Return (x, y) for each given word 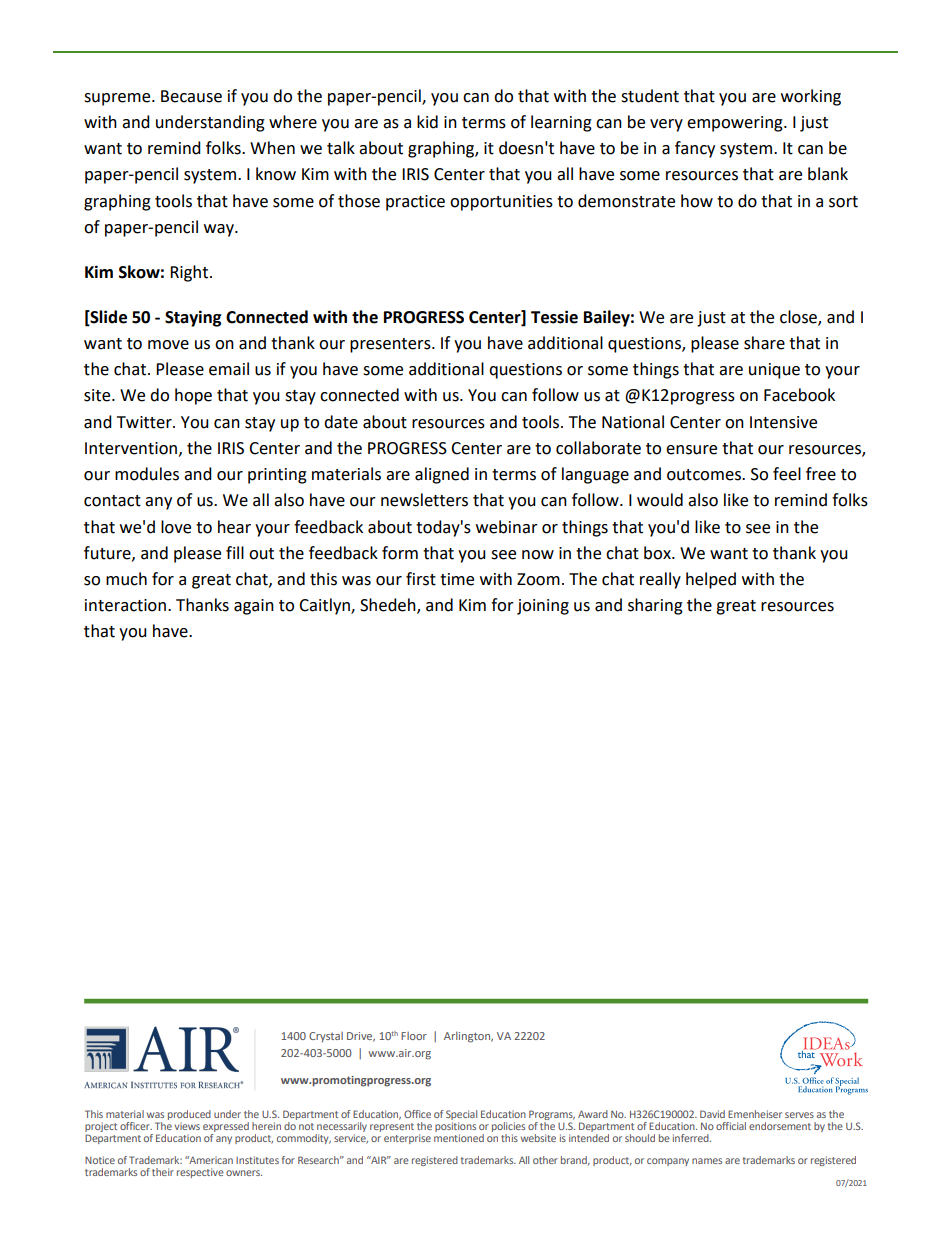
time (457, 579)
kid (427, 122)
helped (711, 580)
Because (191, 96)
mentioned (459, 1138)
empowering (736, 124)
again (254, 607)
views (187, 1126)
